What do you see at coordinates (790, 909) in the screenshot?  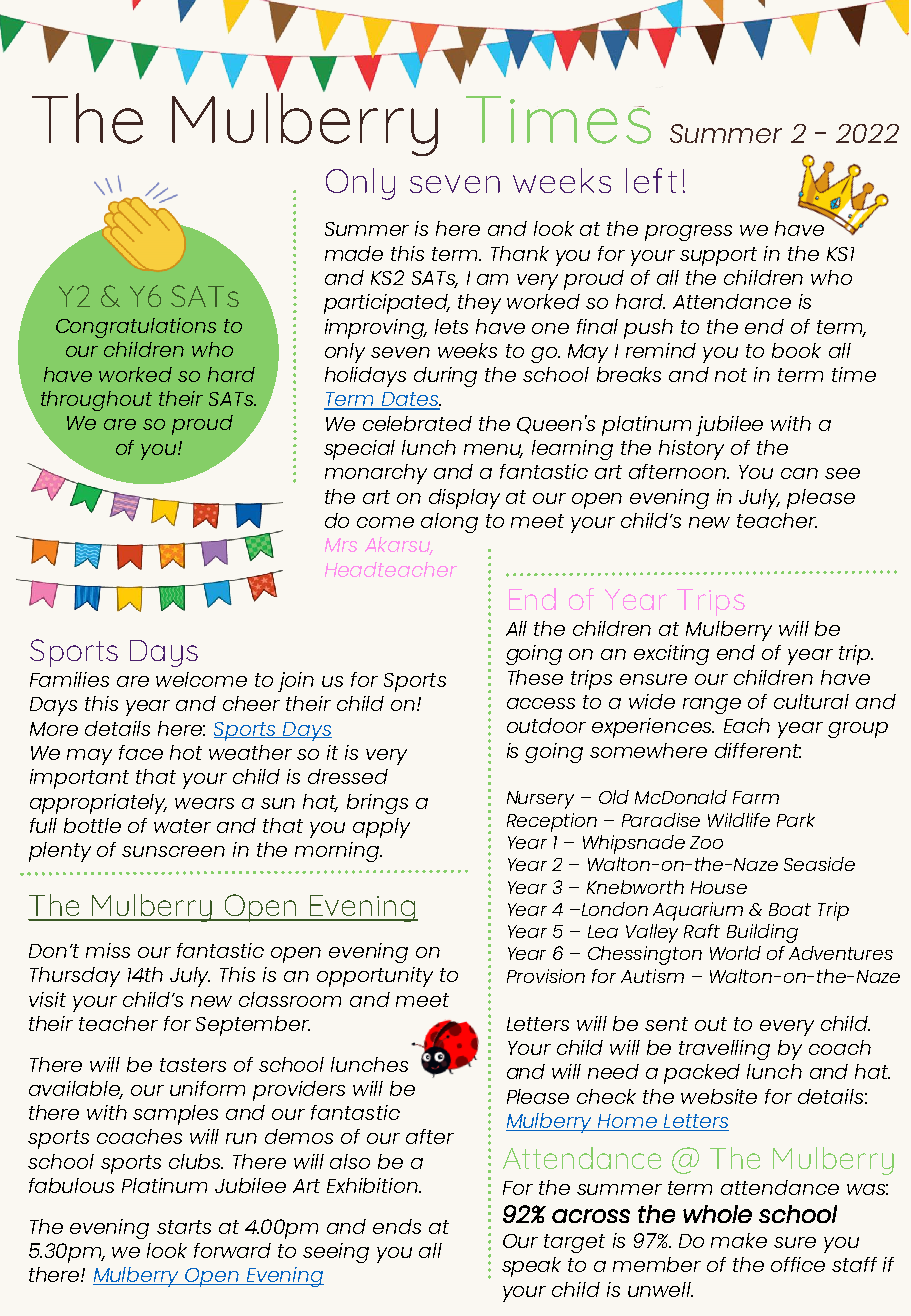 I see `Boat` at bounding box center [790, 909].
